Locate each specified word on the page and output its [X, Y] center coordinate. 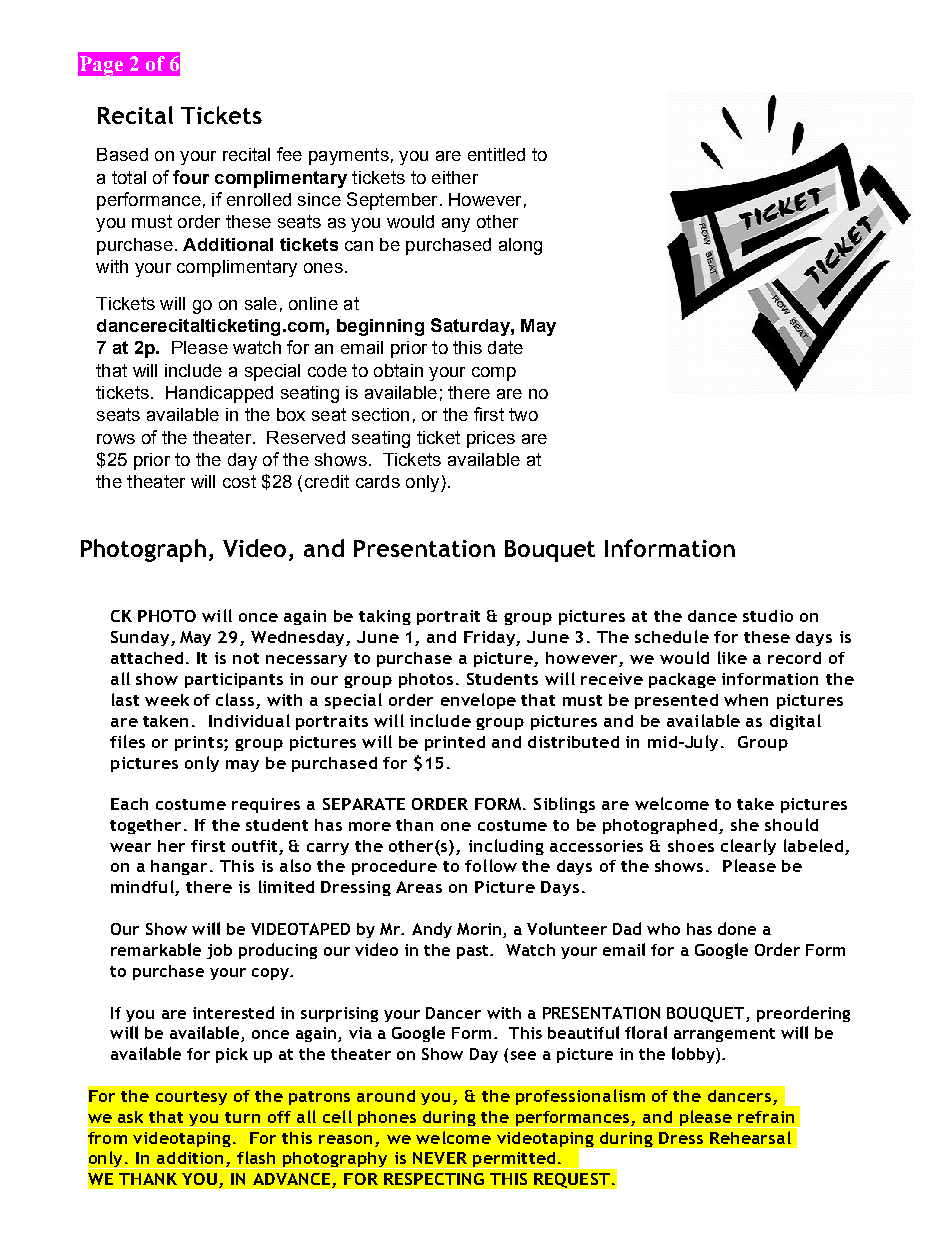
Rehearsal [750, 1137]
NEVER [440, 1158]
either [455, 177]
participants [234, 680]
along [520, 246]
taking [385, 617]
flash [256, 1157]
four [191, 177]
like [732, 657]
